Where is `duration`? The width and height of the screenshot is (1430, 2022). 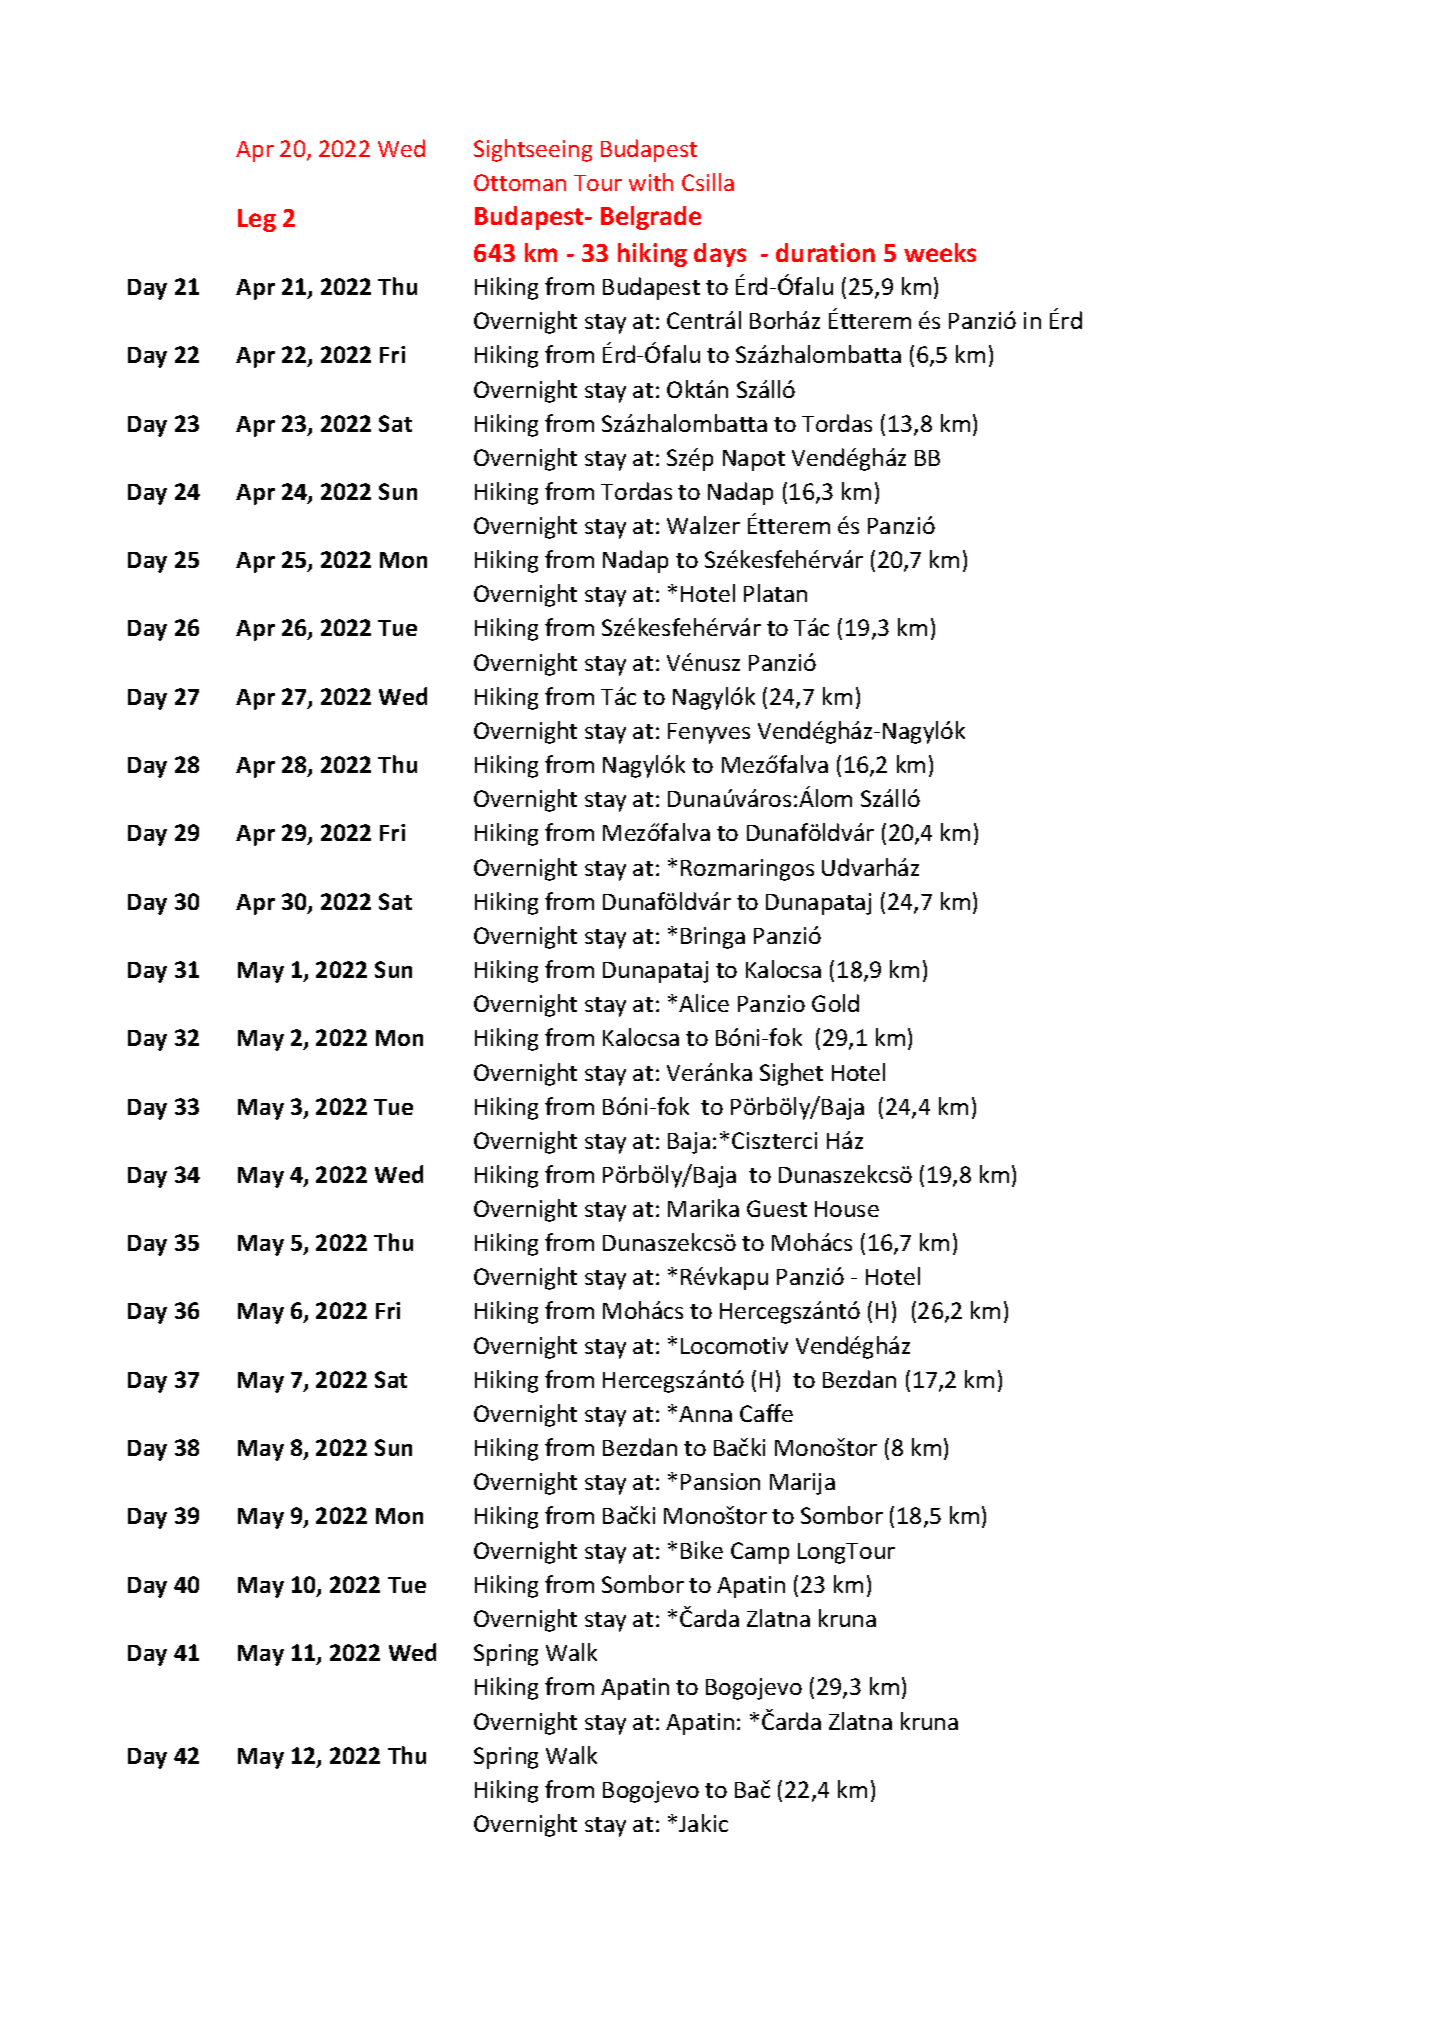
duration is located at coordinates (825, 252).
